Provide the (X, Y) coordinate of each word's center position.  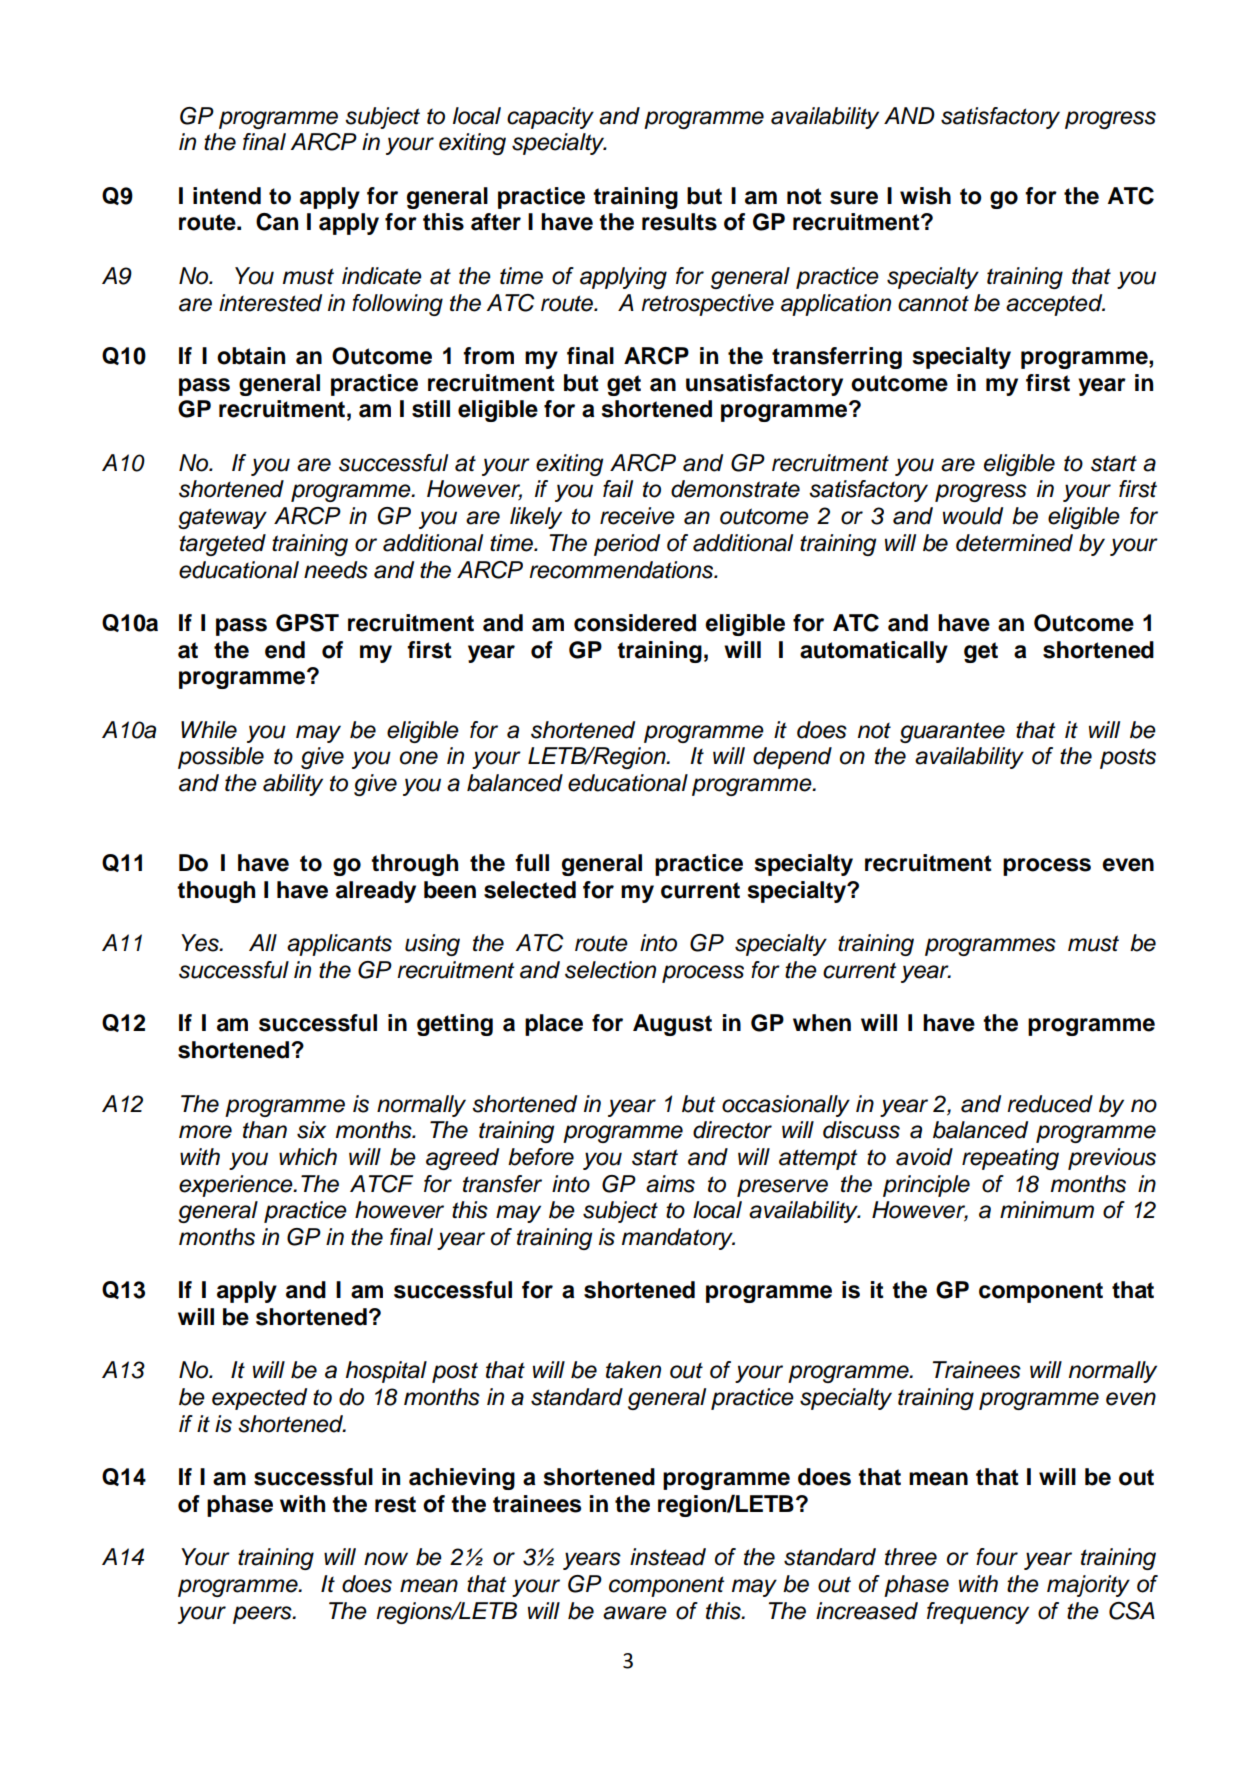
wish (925, 196)
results (679, 222)
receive (637, 516)
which (308, 1157)
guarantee (952, 732)
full (532, 863)
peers (263, 1615)
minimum (1047, 1210)
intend (227, 196)
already (376, 892)
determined (1014, 543)
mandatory (678, 1239)
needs (336, 570)
